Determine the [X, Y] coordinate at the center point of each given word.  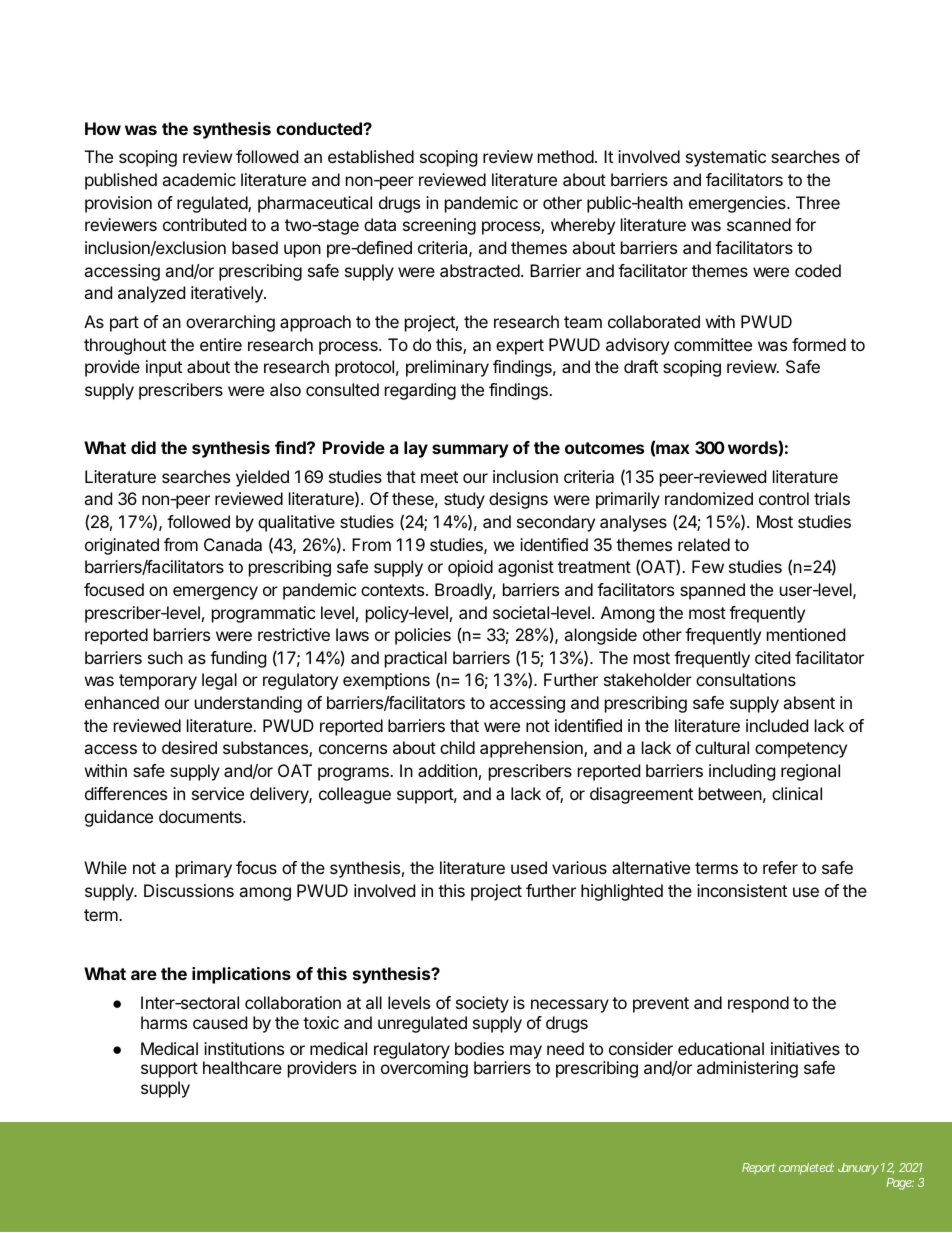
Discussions [189, 890]
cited [772, 657]
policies [423, 636]
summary [470, 451]
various [579, 867]
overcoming [424, 1069]
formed [819, 344]
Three [818, 202]
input [164, 368]
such [165, 657]
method [566, 156]
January [858, 1169]
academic [199, 179]
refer [780, 867]
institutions [244, 1048]
